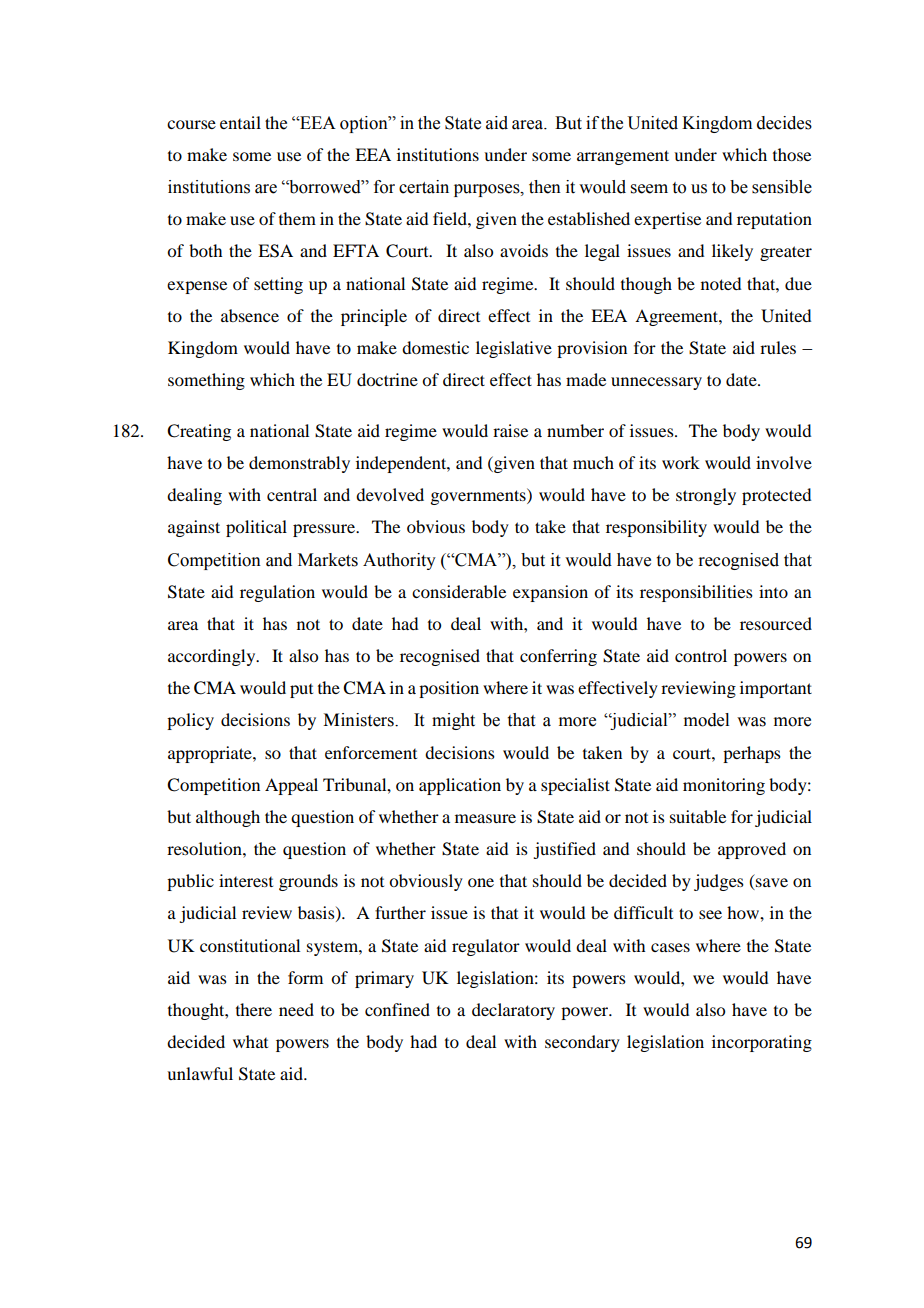 Image resolution: width=924 pixels, height=1308 pixels. Describe the element at coordinates (250, 1041) in the screenshot. I see `what` at that location.
